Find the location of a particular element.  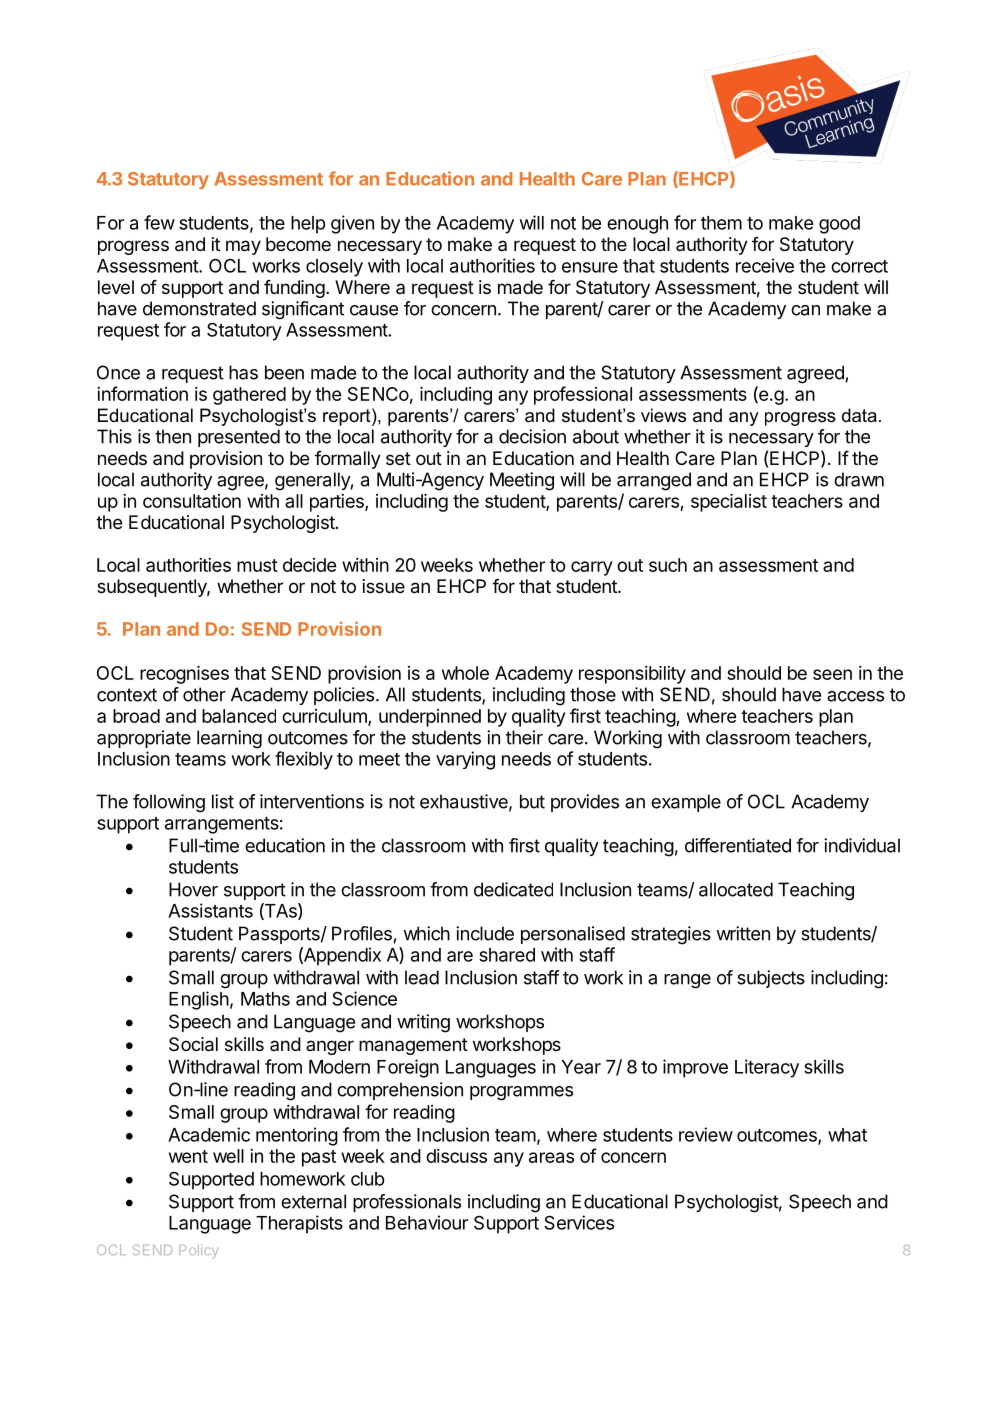

English is located at coordinates (199, 1000).
